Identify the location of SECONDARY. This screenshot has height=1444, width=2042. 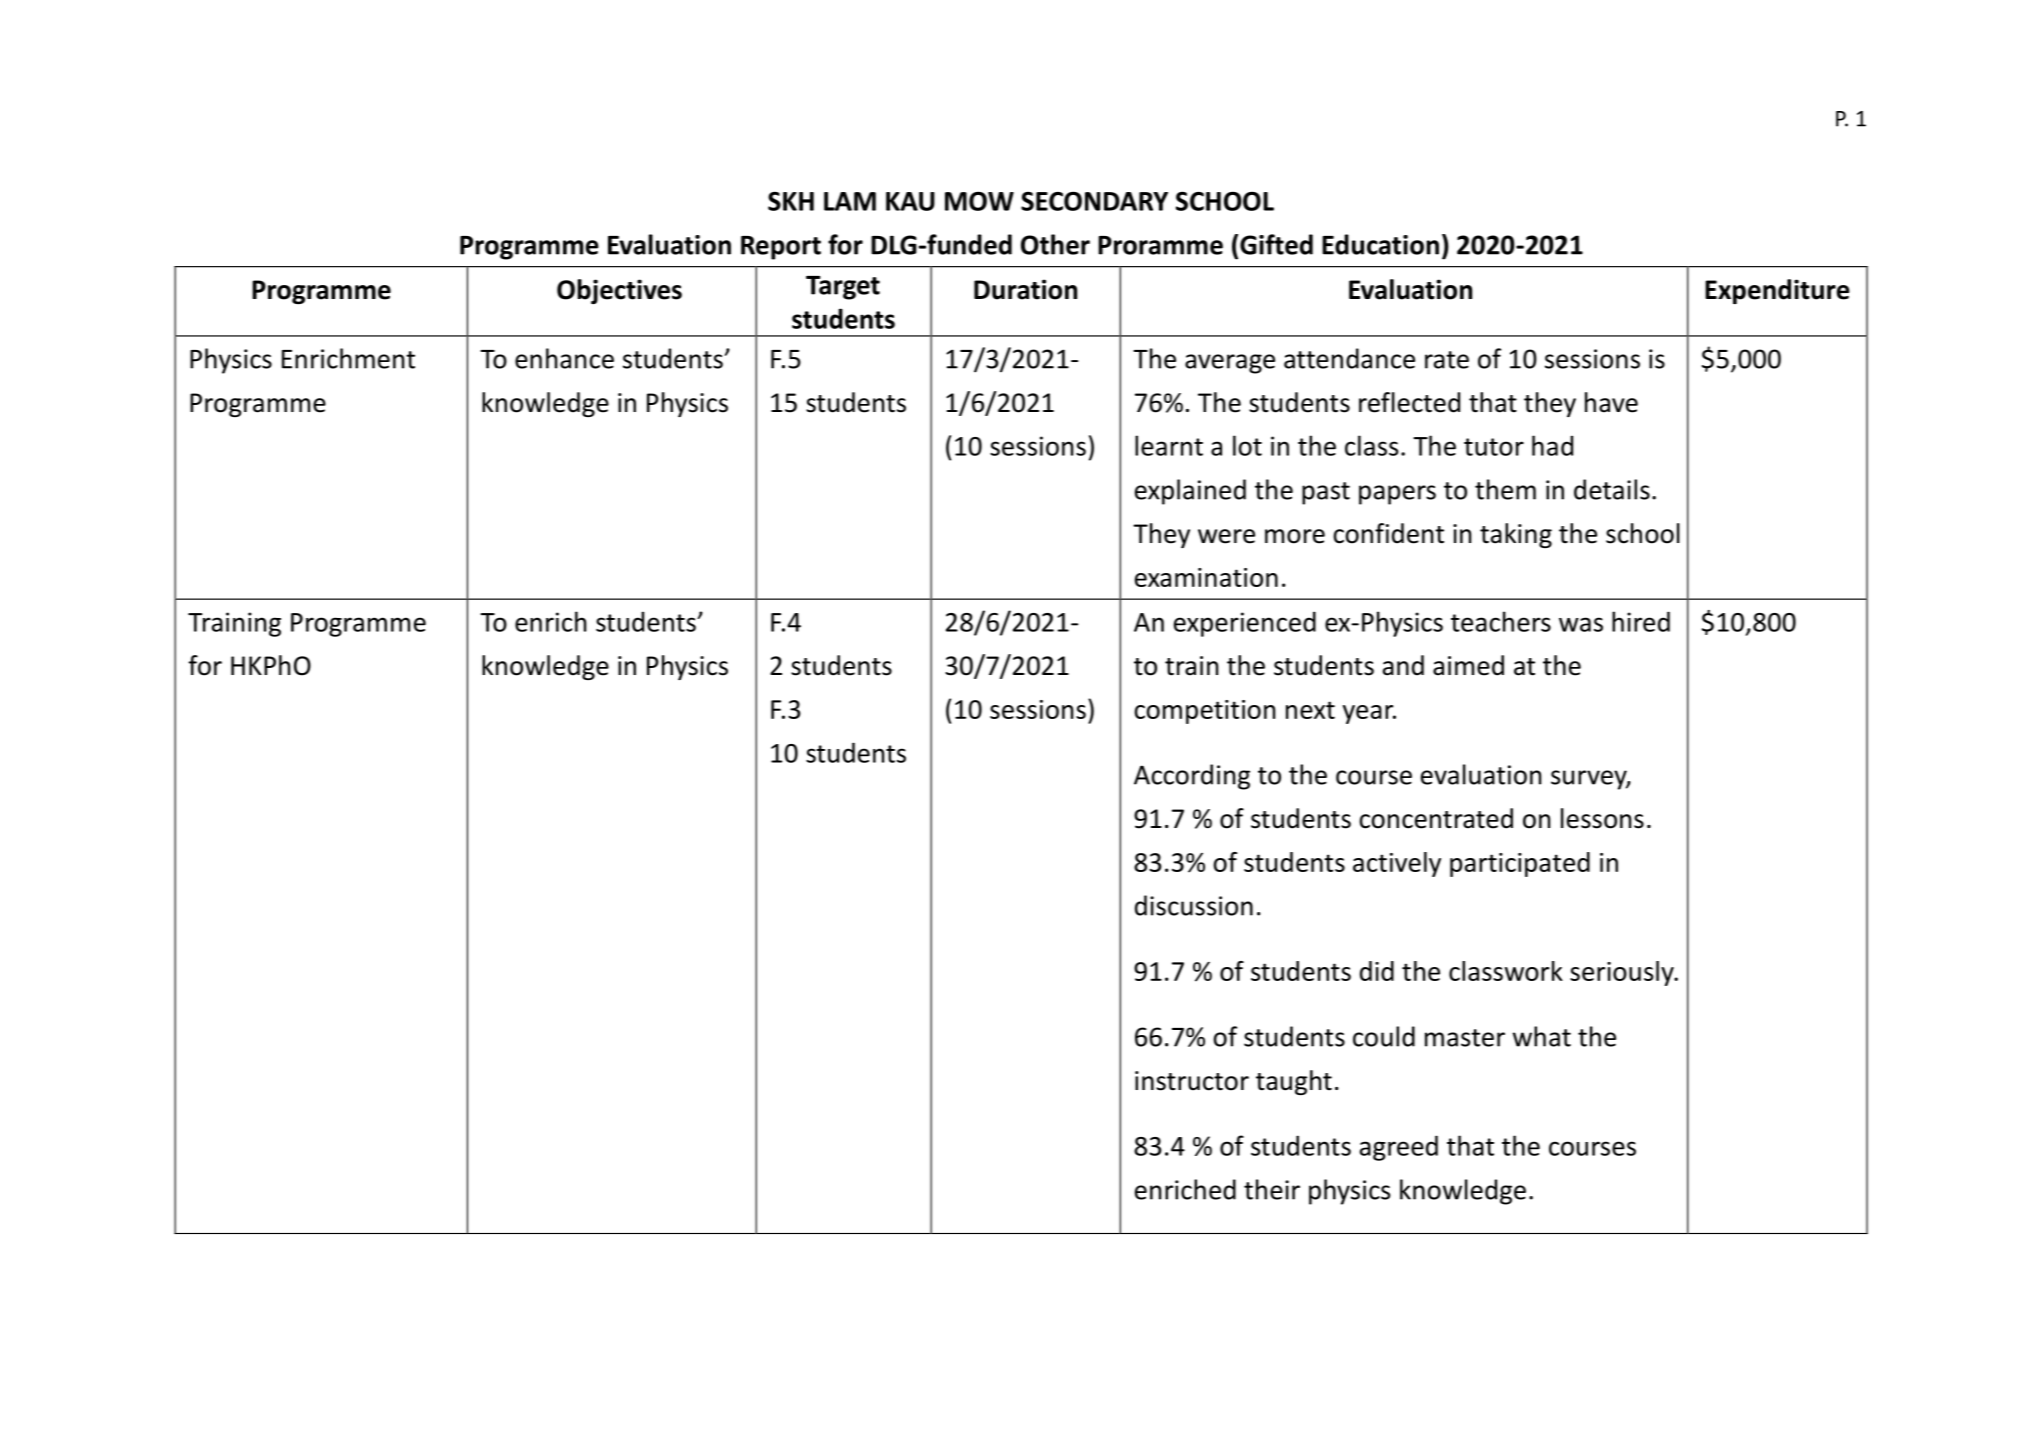
(1094, 201).
